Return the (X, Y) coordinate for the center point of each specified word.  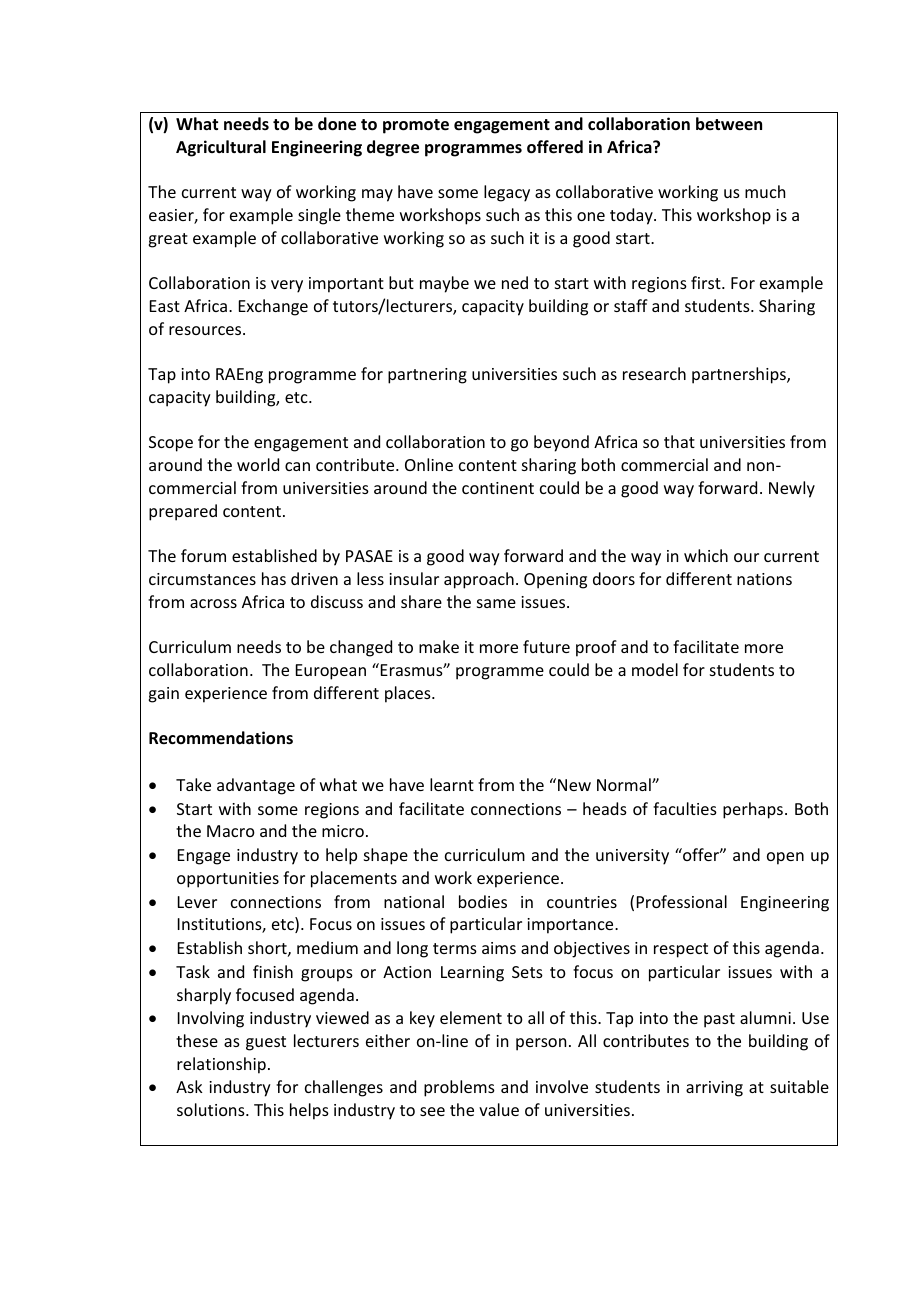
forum (203, 555)
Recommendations (221, 738)
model (655, 669)
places (409, 694)
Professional (682, 901)
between (729, 124)
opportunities (228, 880)
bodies (483, 901)
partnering (427, 376)
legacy (507, 193)
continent (498, 488)
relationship (221, 1065)
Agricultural (221, 148)
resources (206, 330)
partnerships (740, 375)
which (706, 555)
